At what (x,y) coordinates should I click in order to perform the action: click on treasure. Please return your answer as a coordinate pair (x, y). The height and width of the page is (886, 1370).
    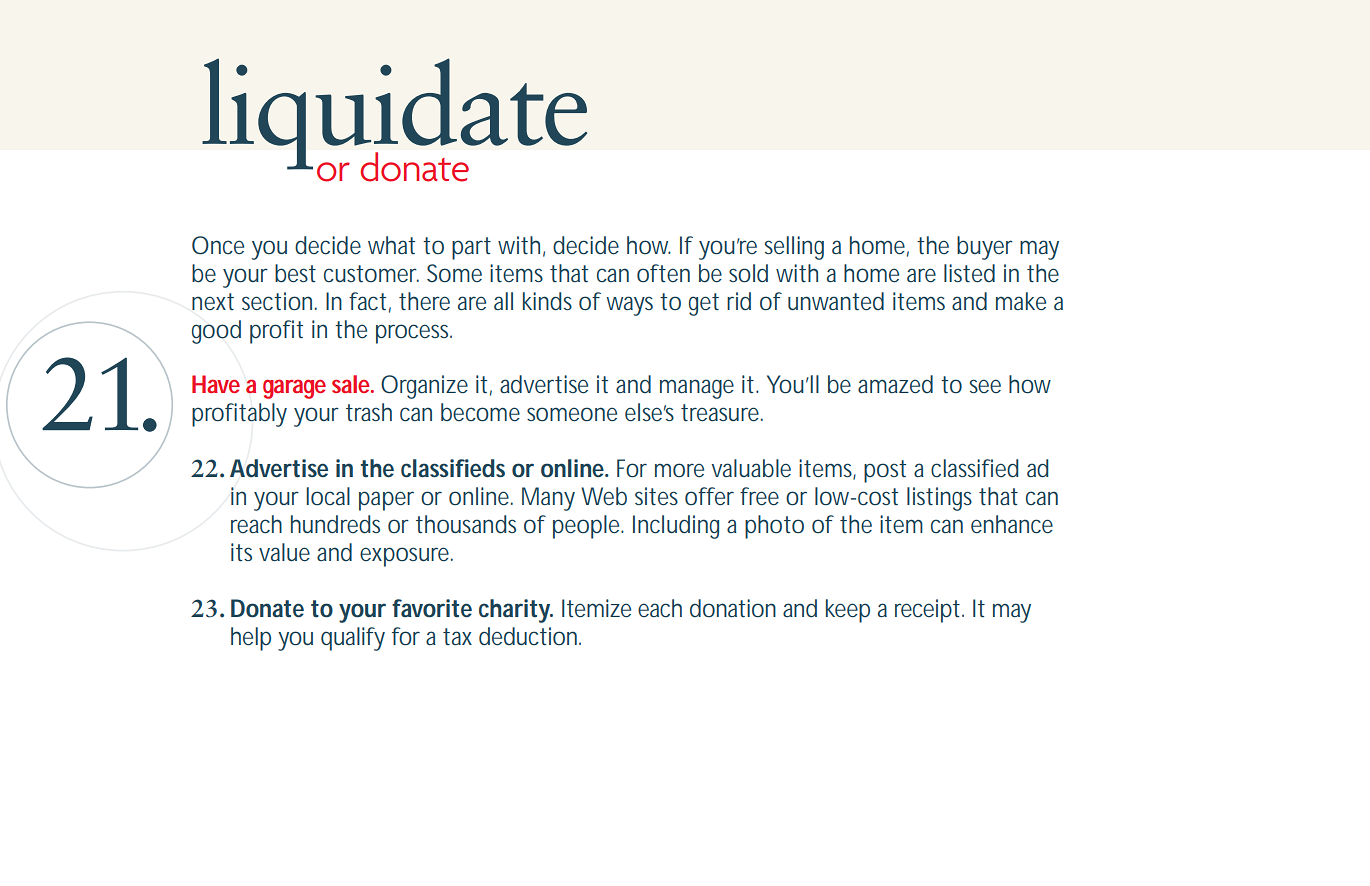
    Looking at the image, I should click on (722, 412).
